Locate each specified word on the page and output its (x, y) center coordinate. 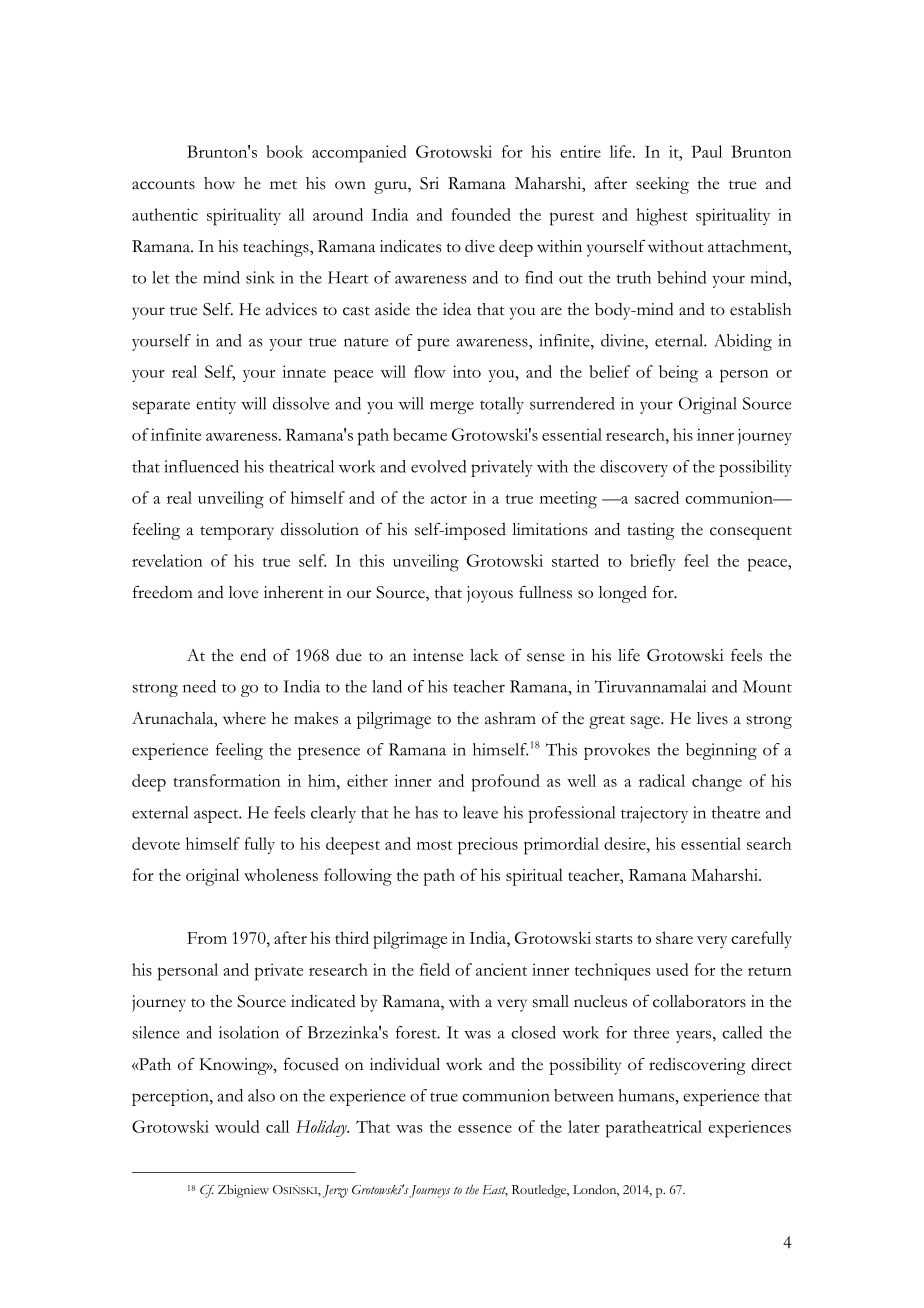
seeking (662, 185)
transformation (227, 780)
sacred (657, 497)
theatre (735, 812)
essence (485, 1129)
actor (449, 499)
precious (488, 846)
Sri (429, 183)
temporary (237, 533)
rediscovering (697, 1066)
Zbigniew (243, 1191)
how (219, 183)
